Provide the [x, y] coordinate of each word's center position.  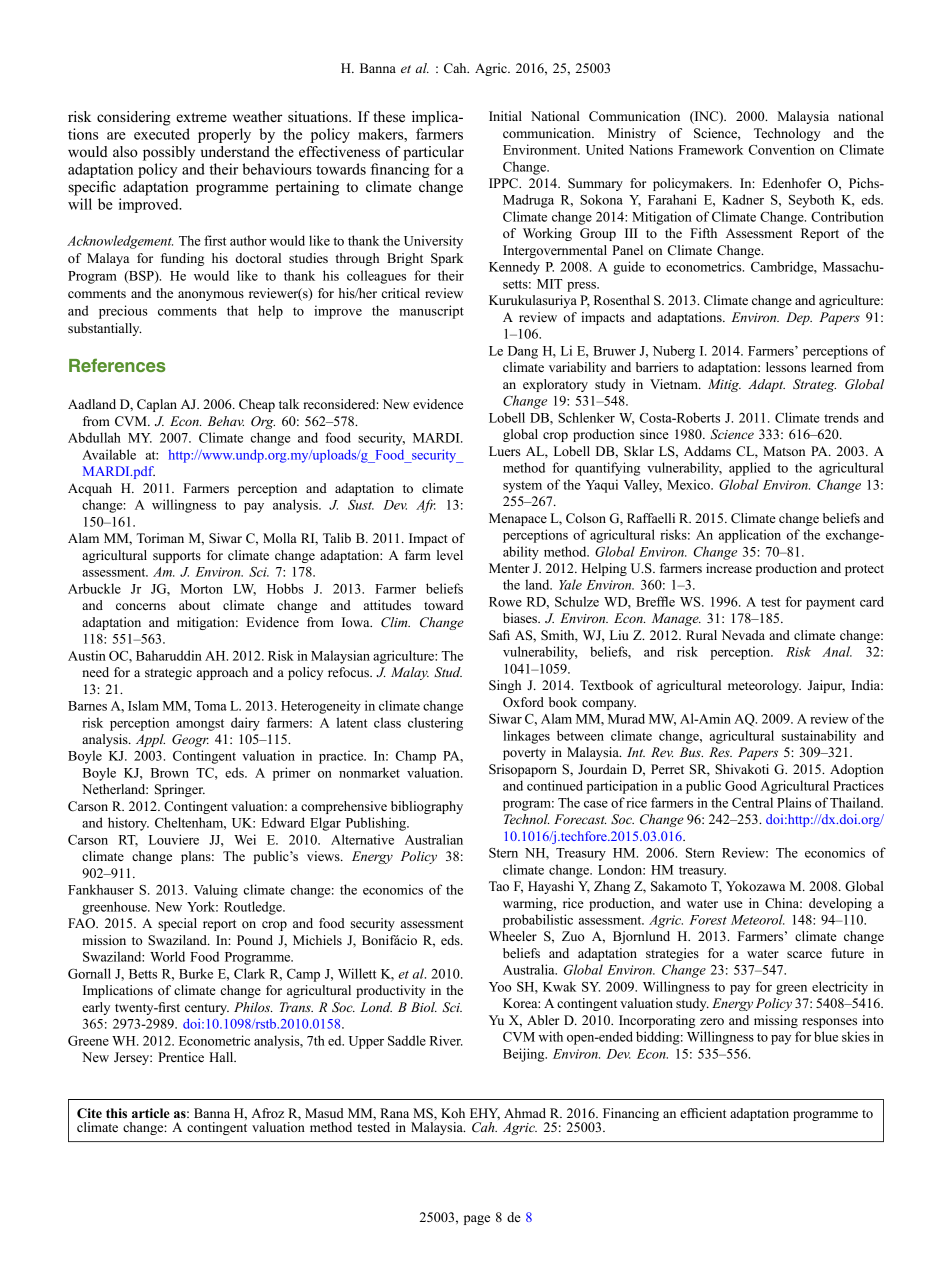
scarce [804, 954]
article [151, 1113]
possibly [169, 153]
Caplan [157, 405]
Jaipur [826, 686]
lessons [786, 367]
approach [222, 673]
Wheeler [513, 936]
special [177, 924]
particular [433, 153]
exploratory [555, 385]
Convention [782, 149]
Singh [505, 686]
